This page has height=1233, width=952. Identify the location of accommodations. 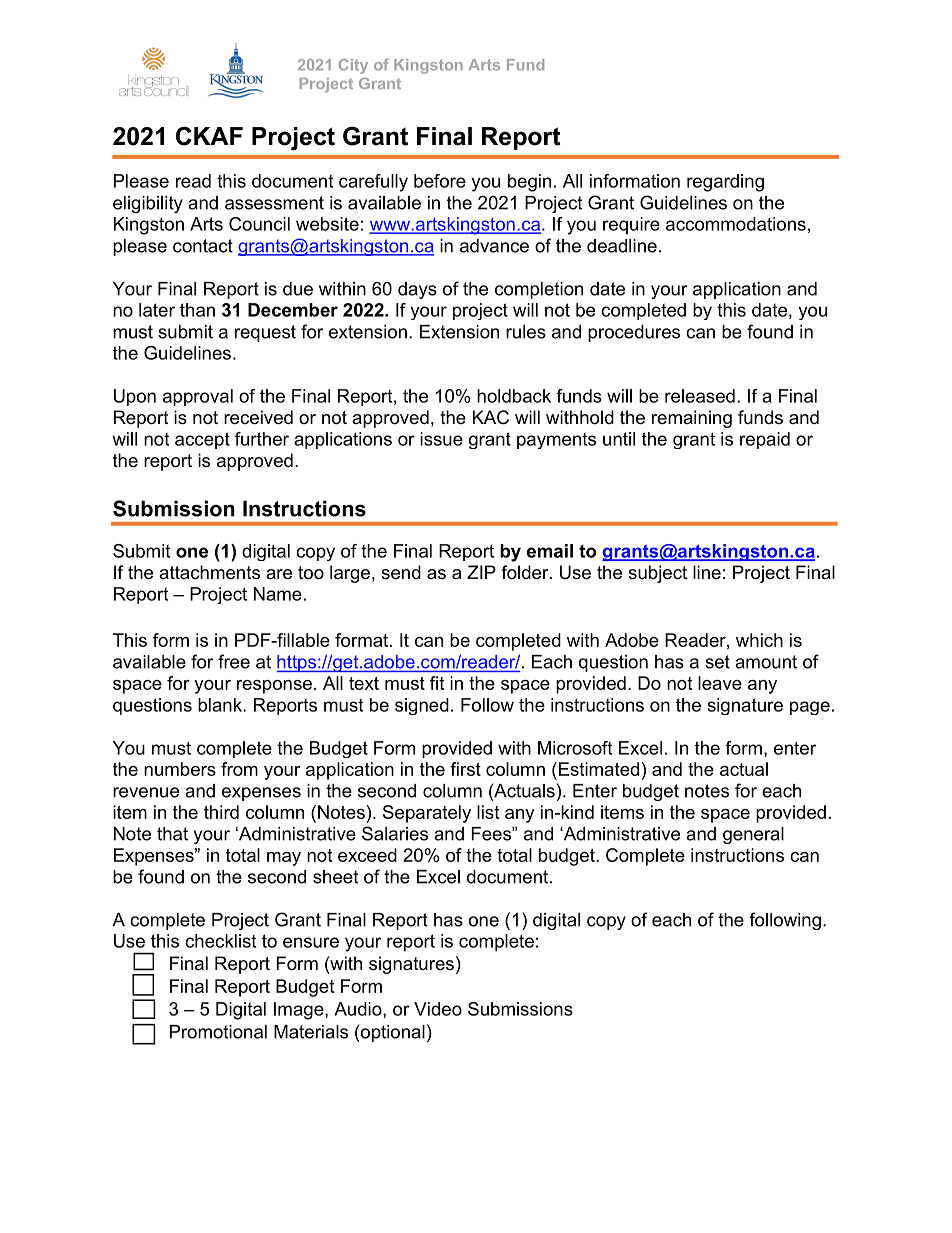
(736, 224).
